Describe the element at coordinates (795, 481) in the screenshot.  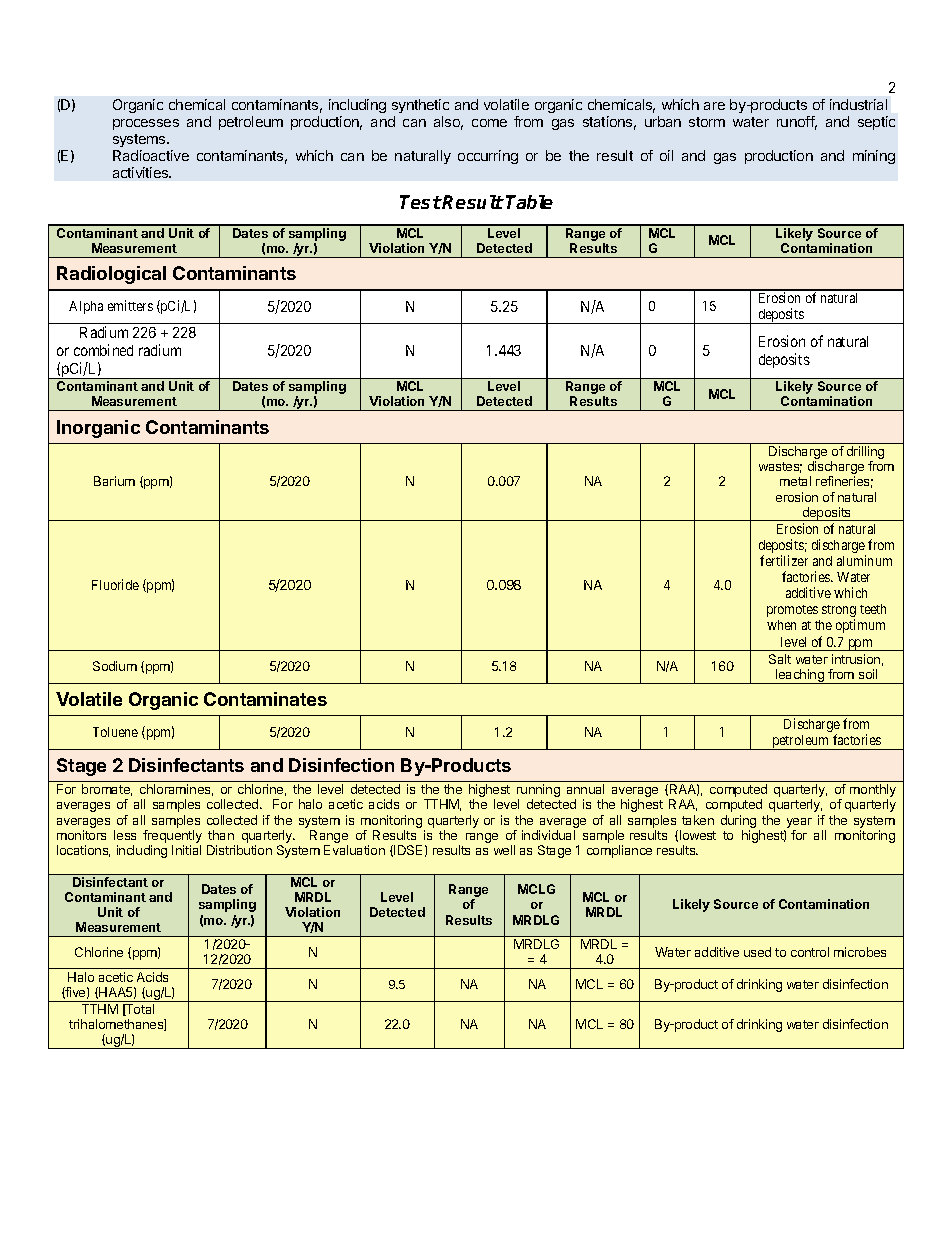
I see `metal` at that location.
